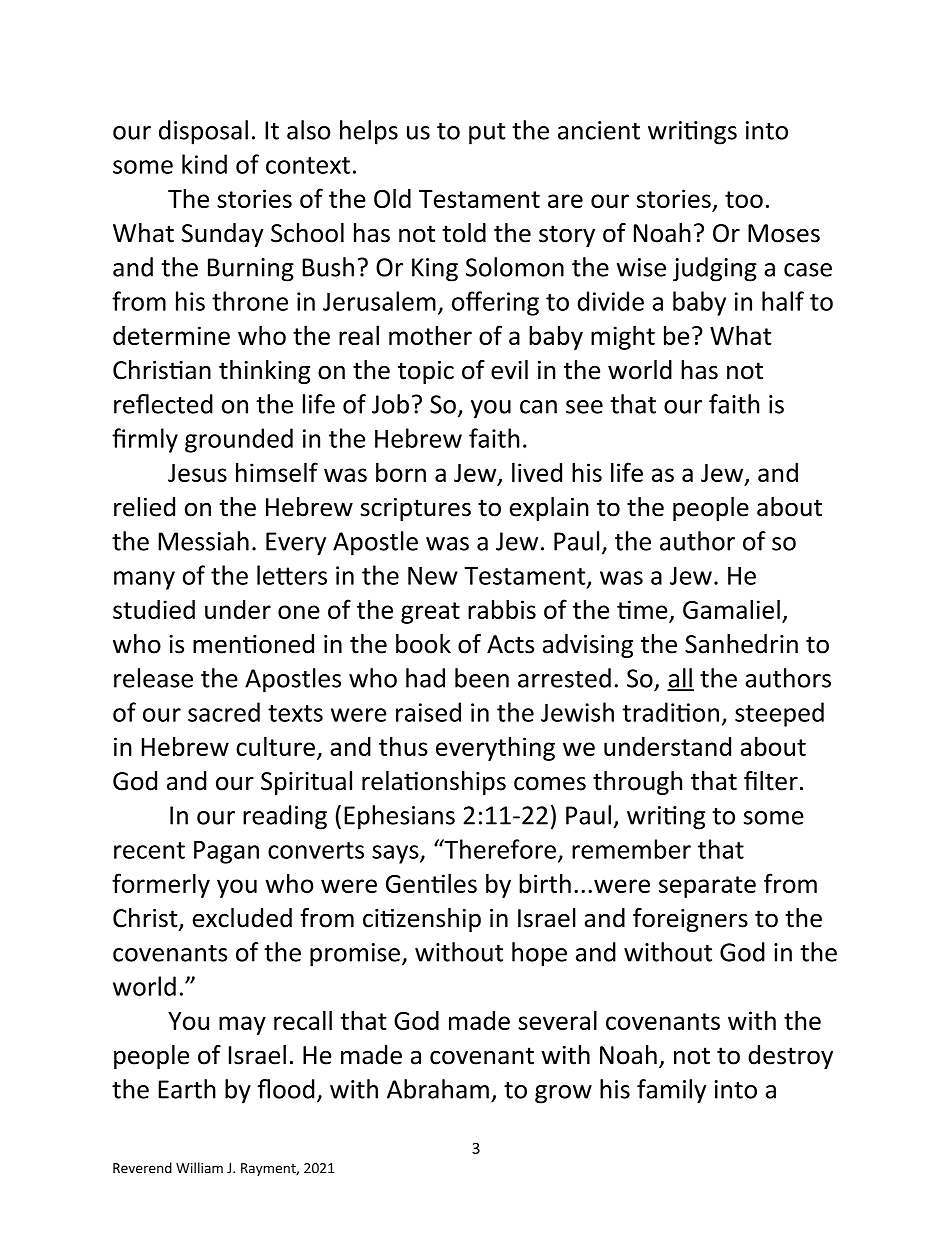  Describe the element at coordinates (199, 1167) in the screenshot. I see `William` at that location.
